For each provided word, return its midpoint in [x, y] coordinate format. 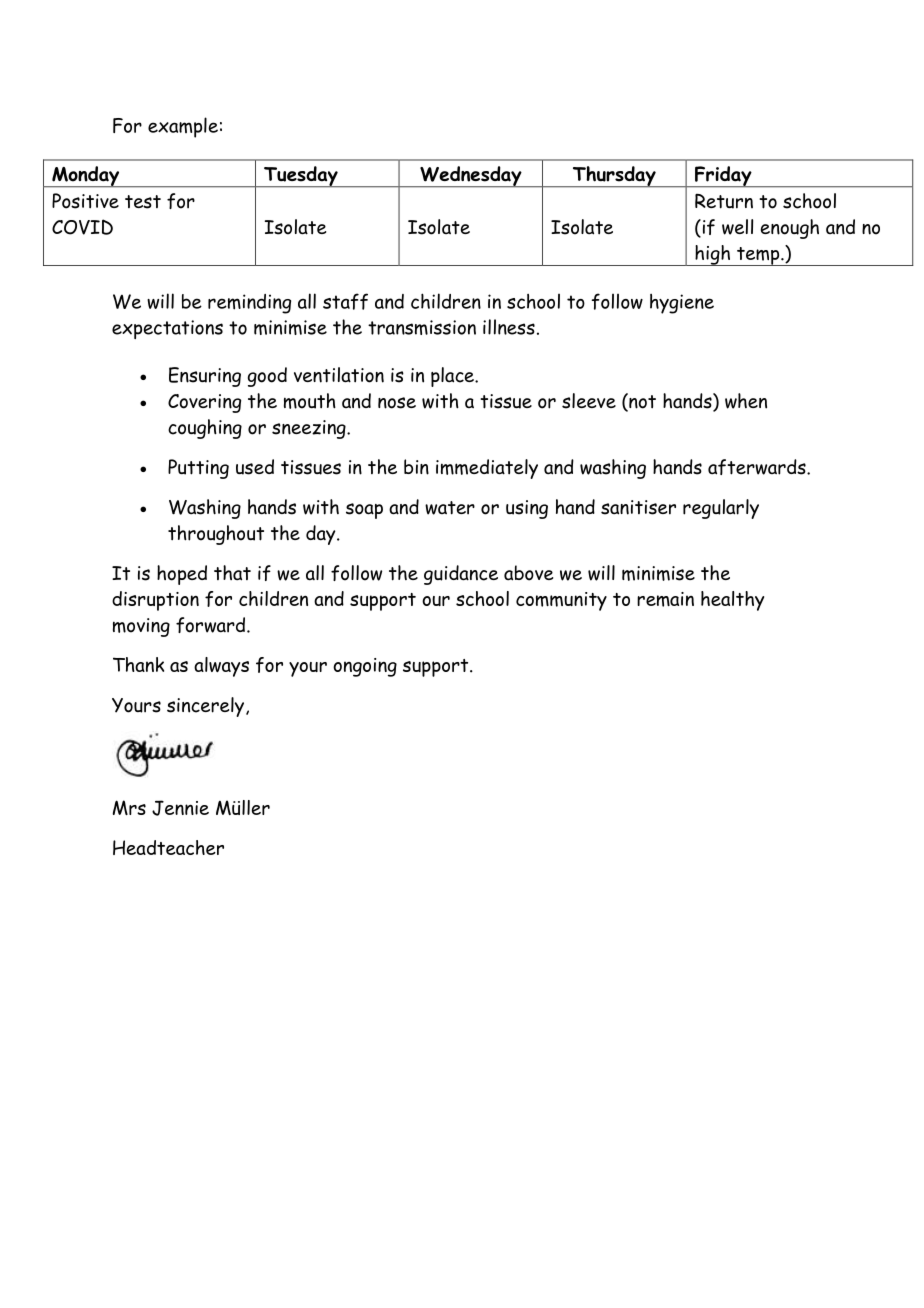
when [746, 401]
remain [665, 599]
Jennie [180, 808]
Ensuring [205, 377]
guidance [461, 575]
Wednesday [471, 177]
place [453, 377]
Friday [723, 177]
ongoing [365, 667]
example [183, 127]
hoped [182, 575]
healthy [732, 601]
